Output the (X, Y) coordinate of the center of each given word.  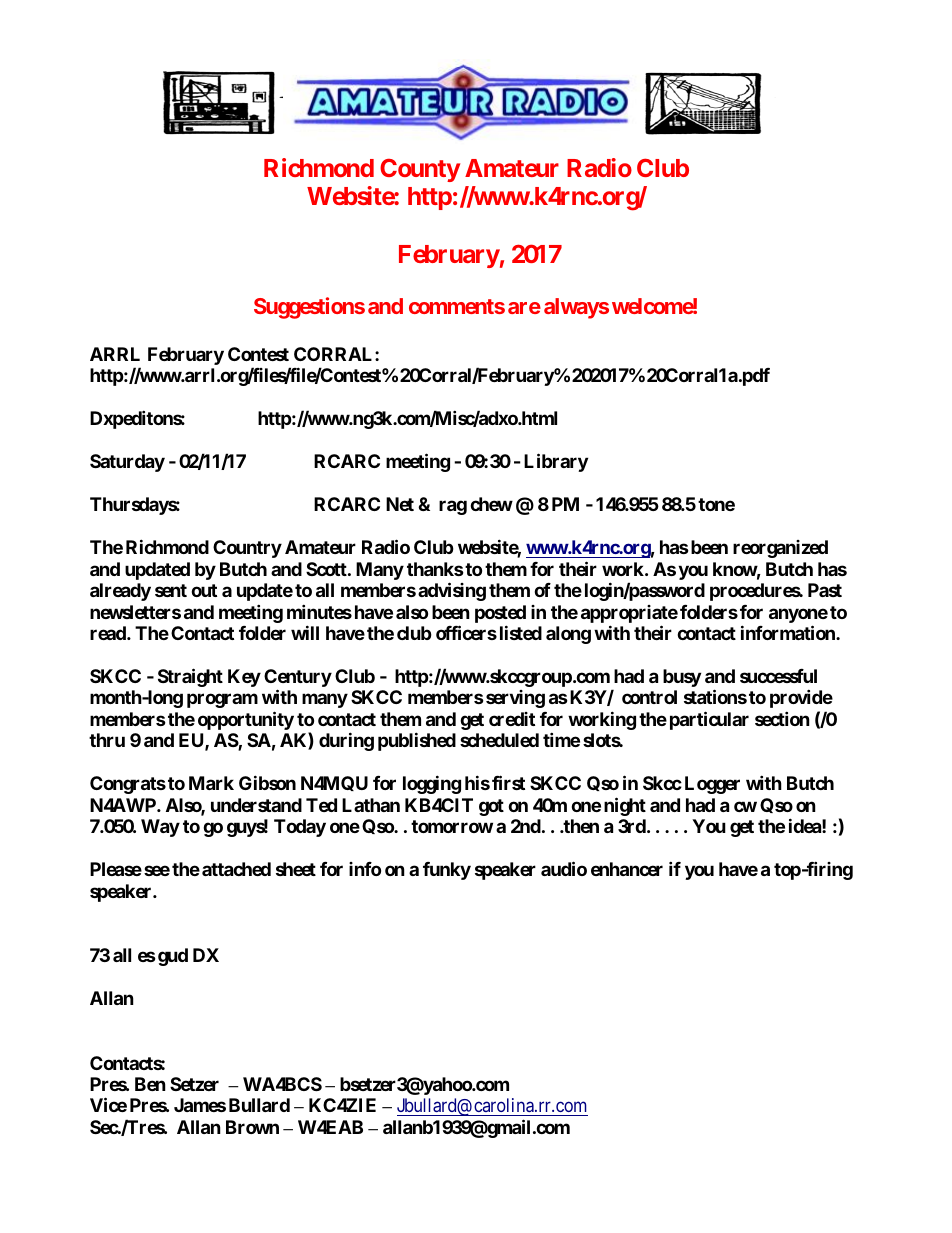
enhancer (627, 869)
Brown (252, 1127)
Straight (190, 677)
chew (491, 504)
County (420, 170)
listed (521, 632)
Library (556, 462)
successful (778, 676)
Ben (150, 1084)
